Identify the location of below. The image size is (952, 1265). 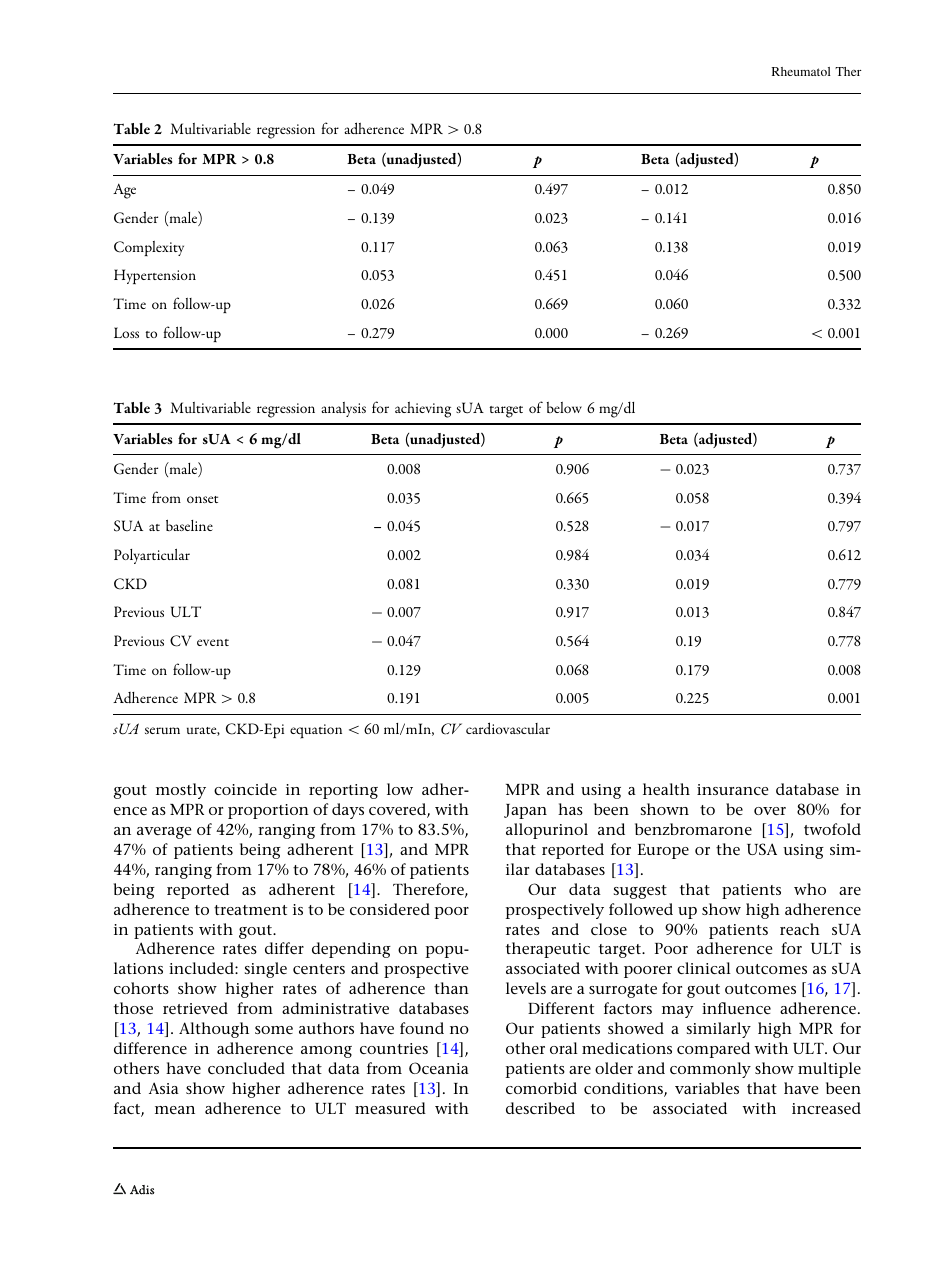
(564, 407).
